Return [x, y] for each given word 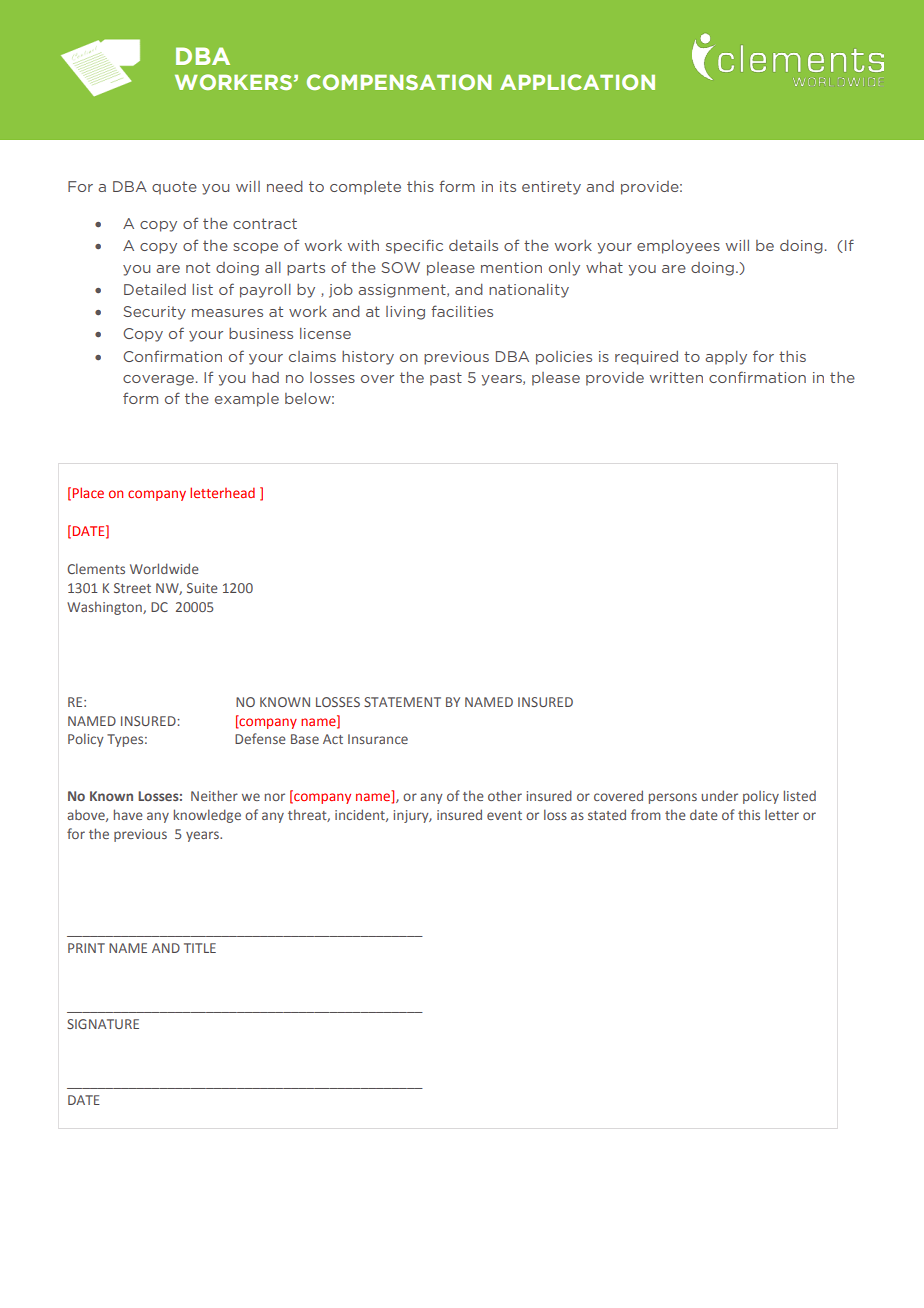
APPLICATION [577, 82]
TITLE [200, 948]
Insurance [378, 739]
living [405, 313]
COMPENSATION [399, 82]
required [646, 358]
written [676, 377]
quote [174, 188]
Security [154, 313]
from [646, 814]
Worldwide [164, 568]
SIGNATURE [103, 1024]
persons [673, 798]
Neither [214, 795]
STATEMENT [402, 702]
